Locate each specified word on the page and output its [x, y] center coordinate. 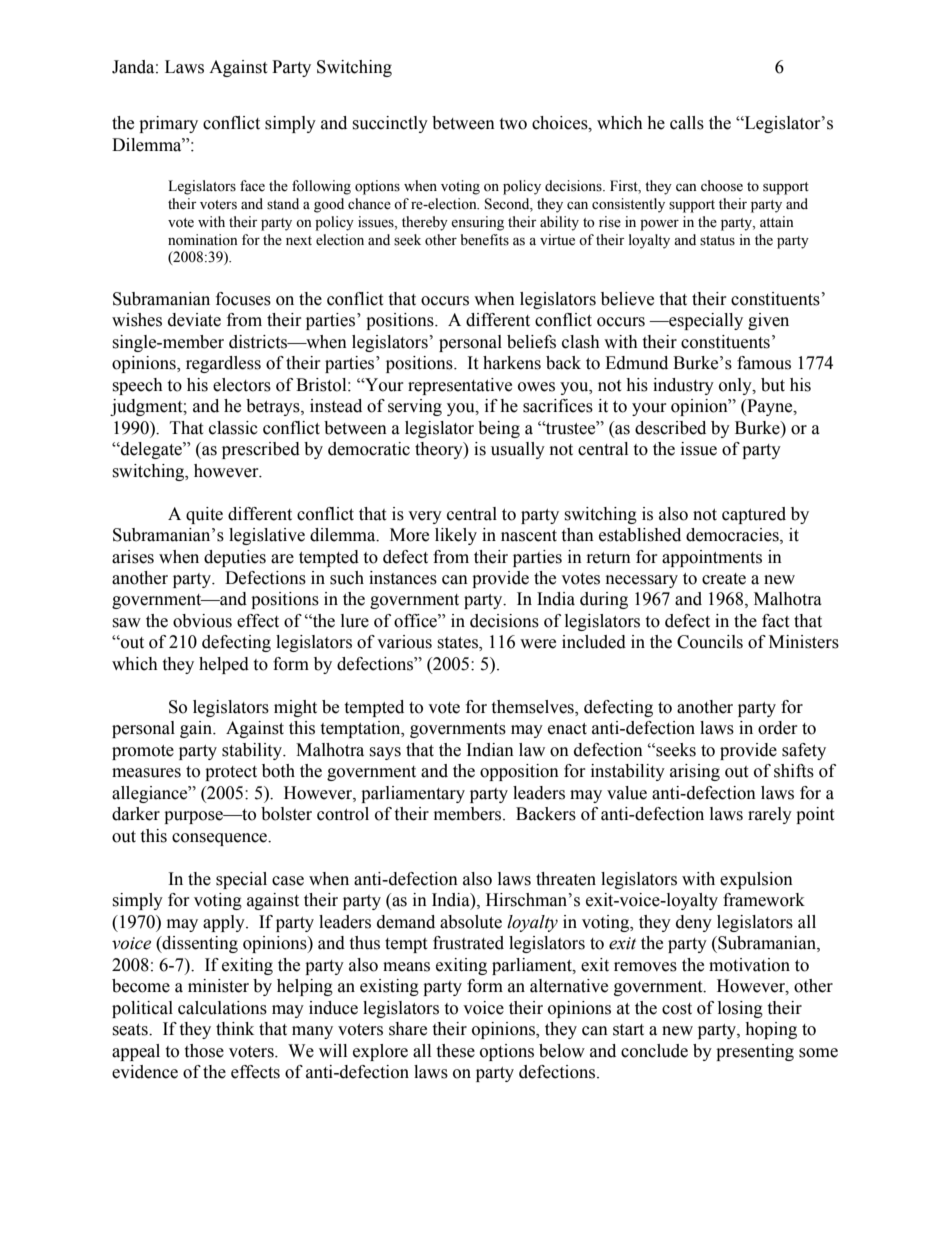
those [204, 1051]
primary [168, 124]
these [455, 1051]
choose [722, 186]
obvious [202, 621]
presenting [755, 1052]
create [724, 579]
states [458, 644]
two [513, 124]
